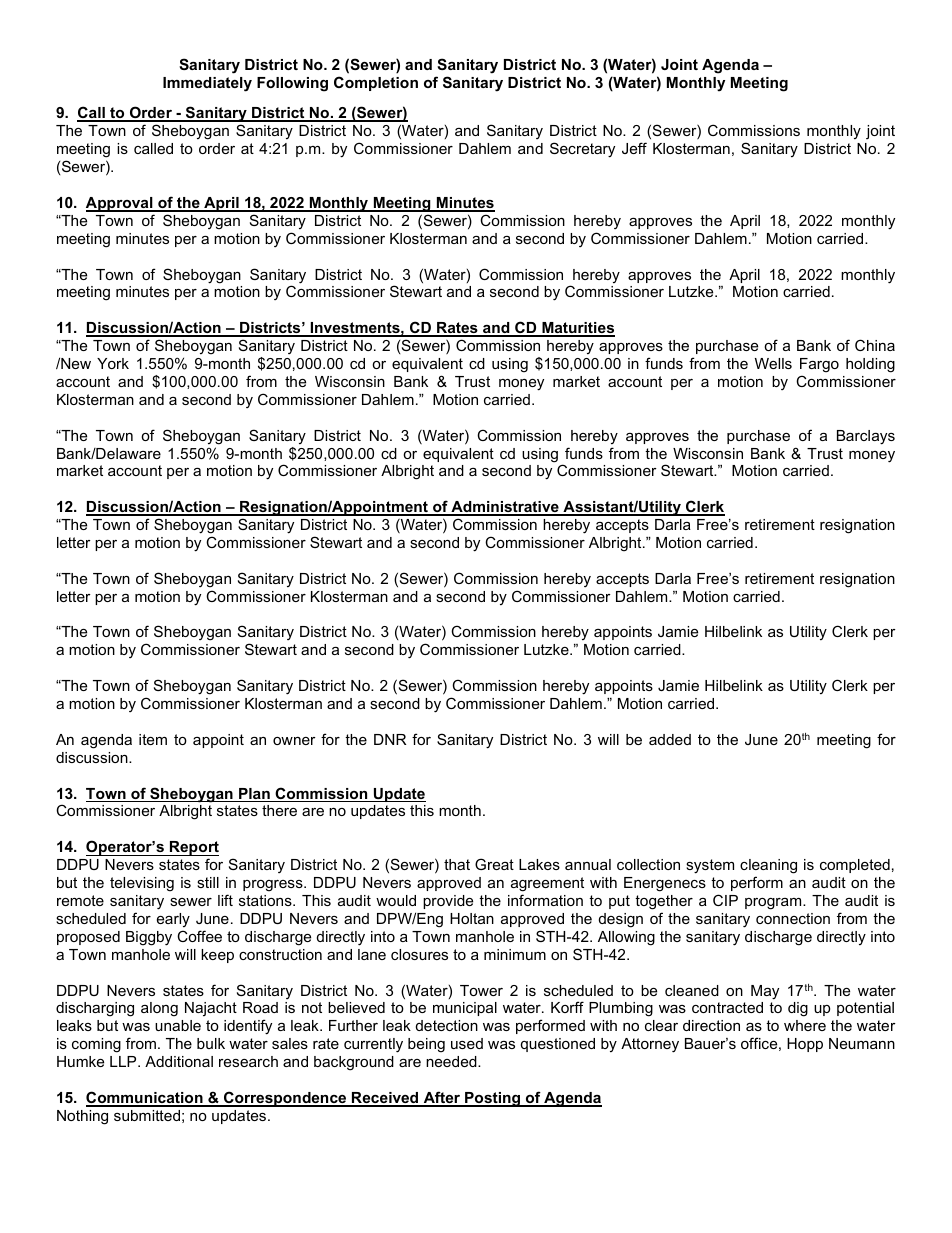 This screenshot has height=1233, width=952. What do you see at coordinates (193, 848) in the screenshot?
I see `Report` at bounding box center [193, 848].
